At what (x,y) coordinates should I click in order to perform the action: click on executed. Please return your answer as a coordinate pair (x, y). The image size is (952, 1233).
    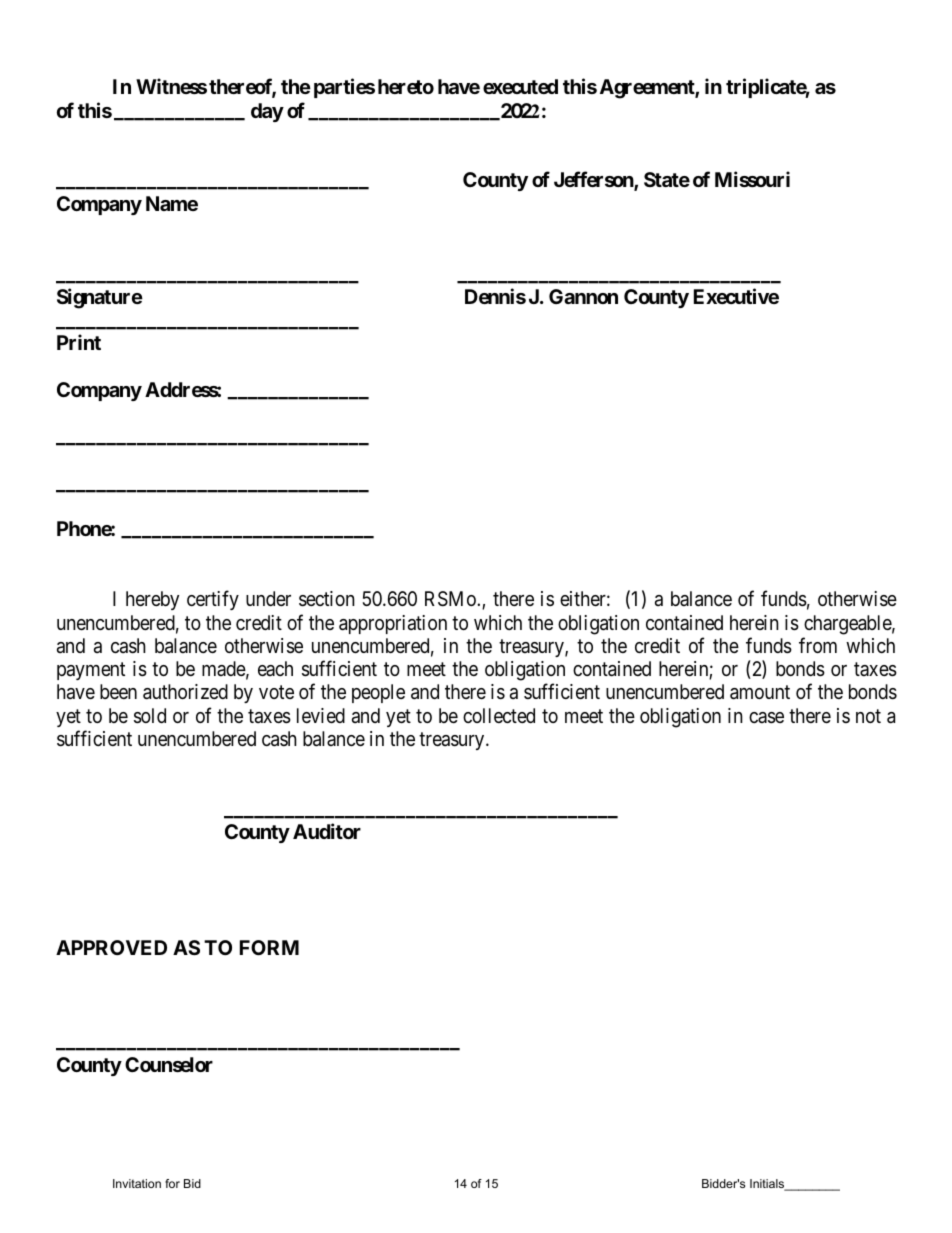
    Looking at the image, I should click on (520, 86).
